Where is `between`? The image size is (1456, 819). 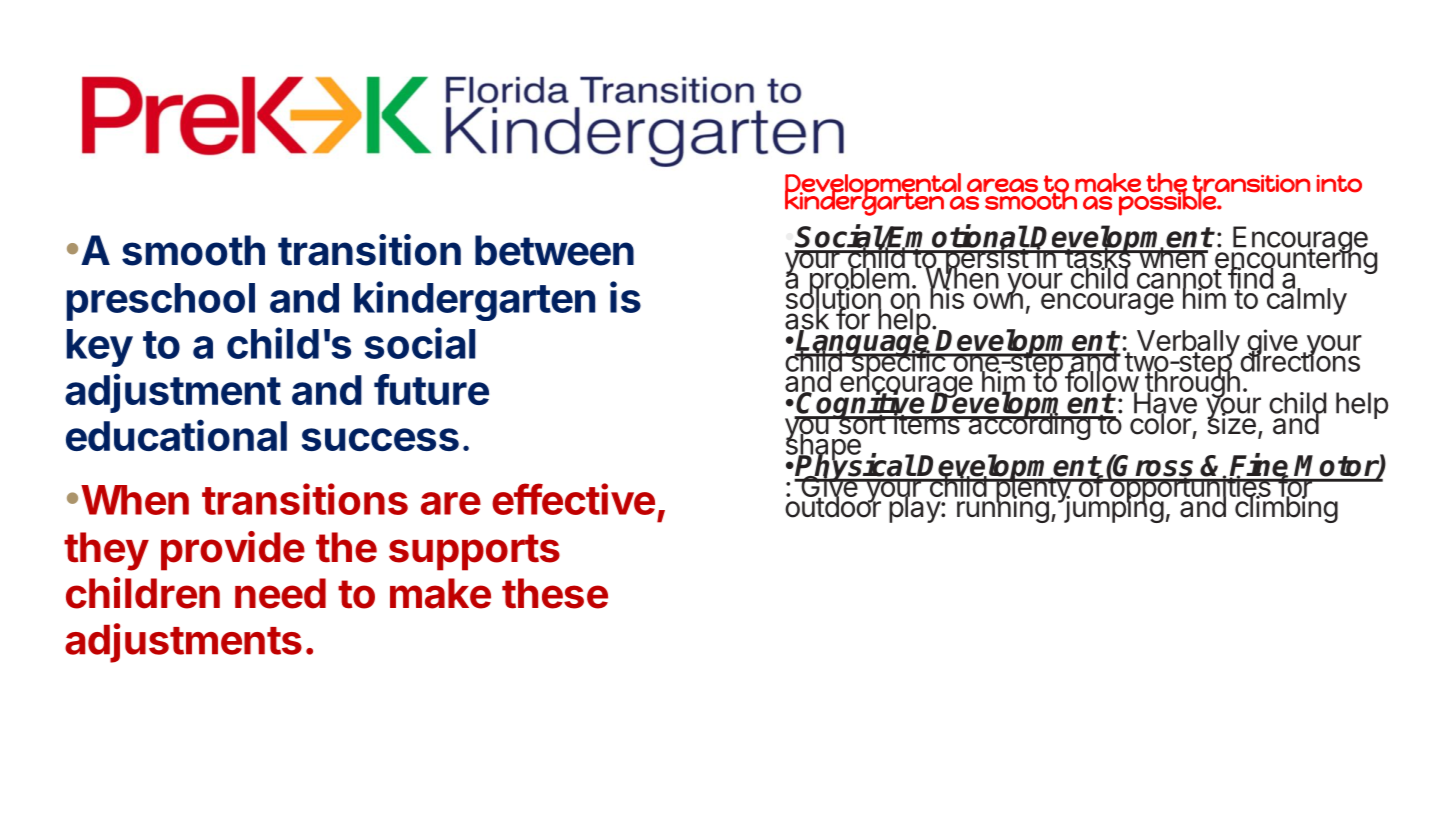 between is located at coordinates (554, 250).
